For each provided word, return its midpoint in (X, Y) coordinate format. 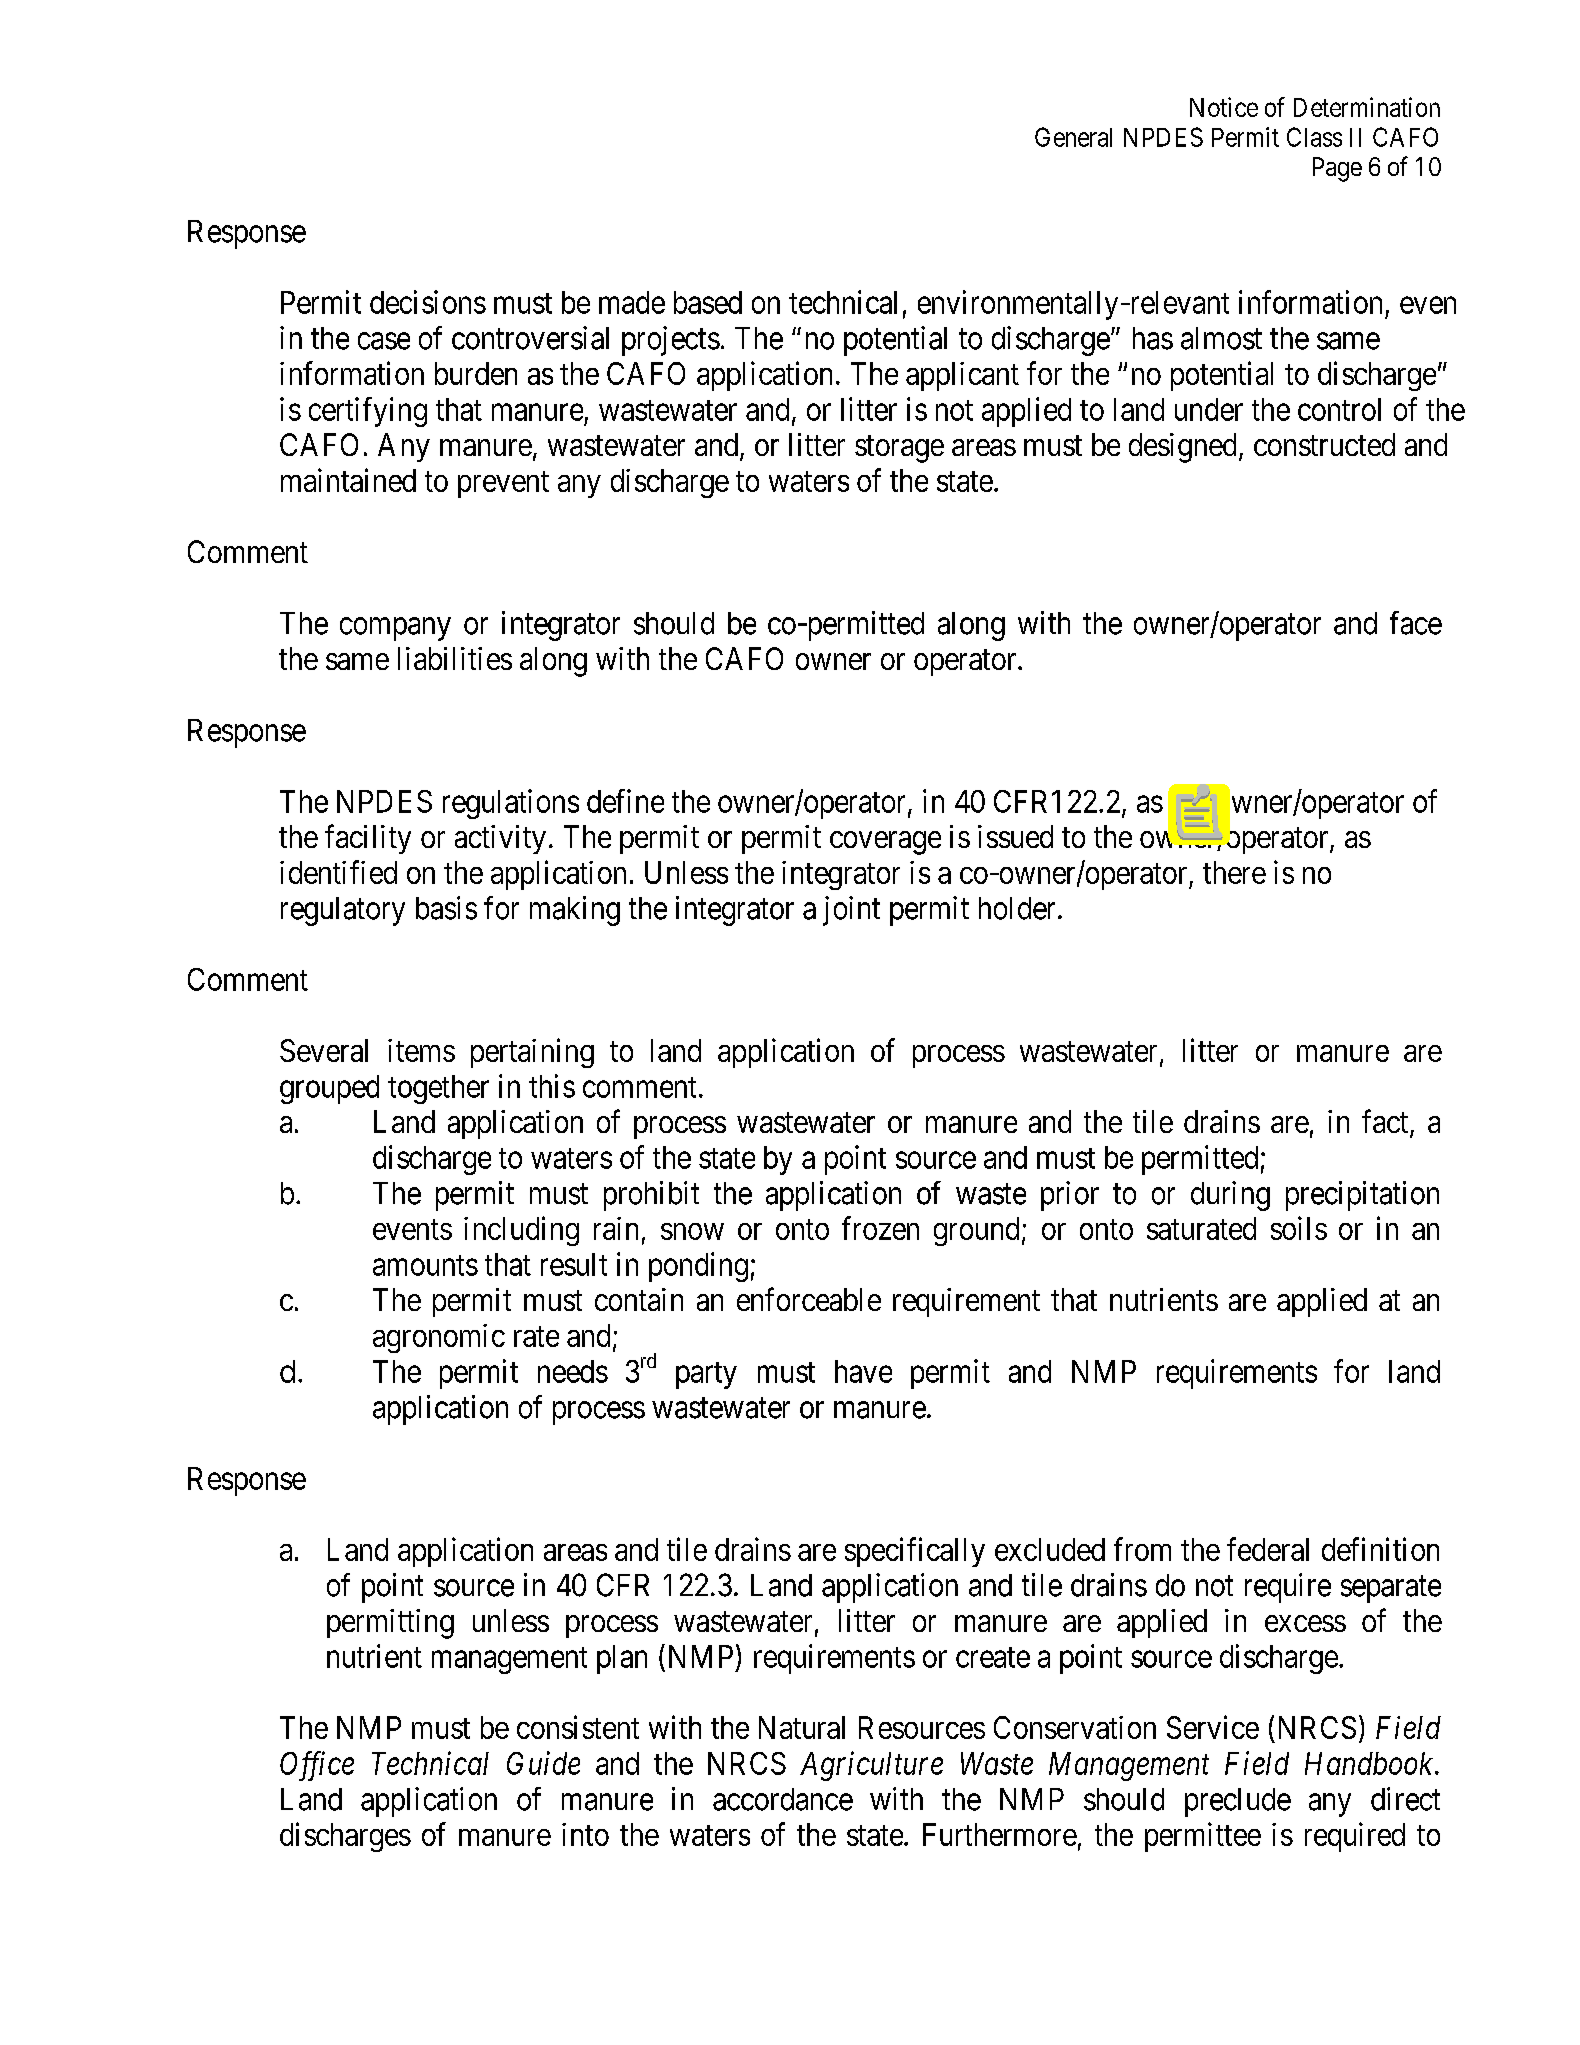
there (1234, 872)
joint (851, 911)
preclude (1238, 1802)
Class (1314, 137)
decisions (428, 302)
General (1073, 137)
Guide (543, 1763)
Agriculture (871, 1766)
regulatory (343, 911)
